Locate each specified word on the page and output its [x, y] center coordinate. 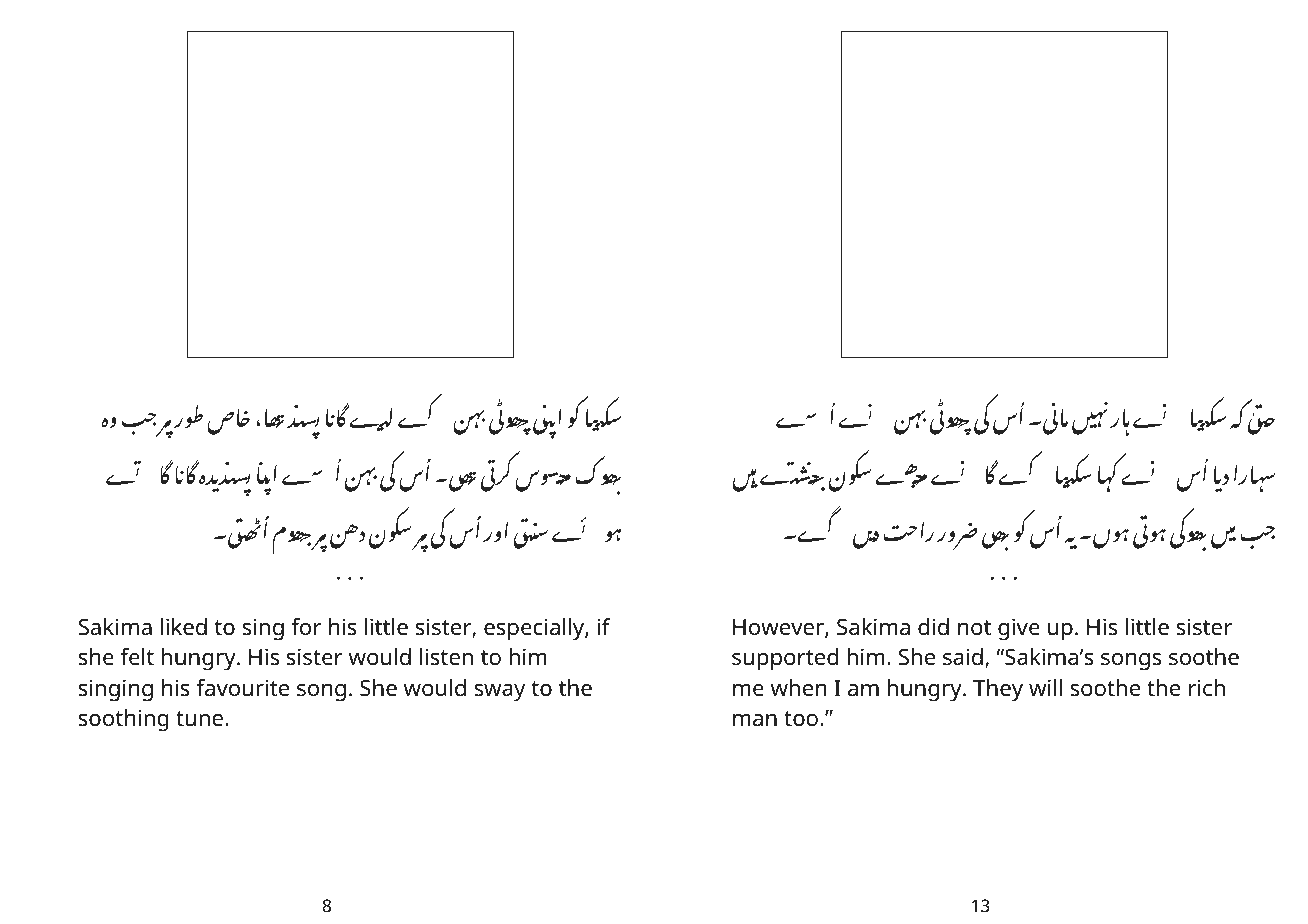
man [755, 720]
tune [199, 719]
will [1045, 687]
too [801, 719]
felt [137, 657]
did [933, 627]
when [798, 687]
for [306, 627]
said [963, 657]
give [1019, 629]
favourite [242, 688]
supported [785, 659]
